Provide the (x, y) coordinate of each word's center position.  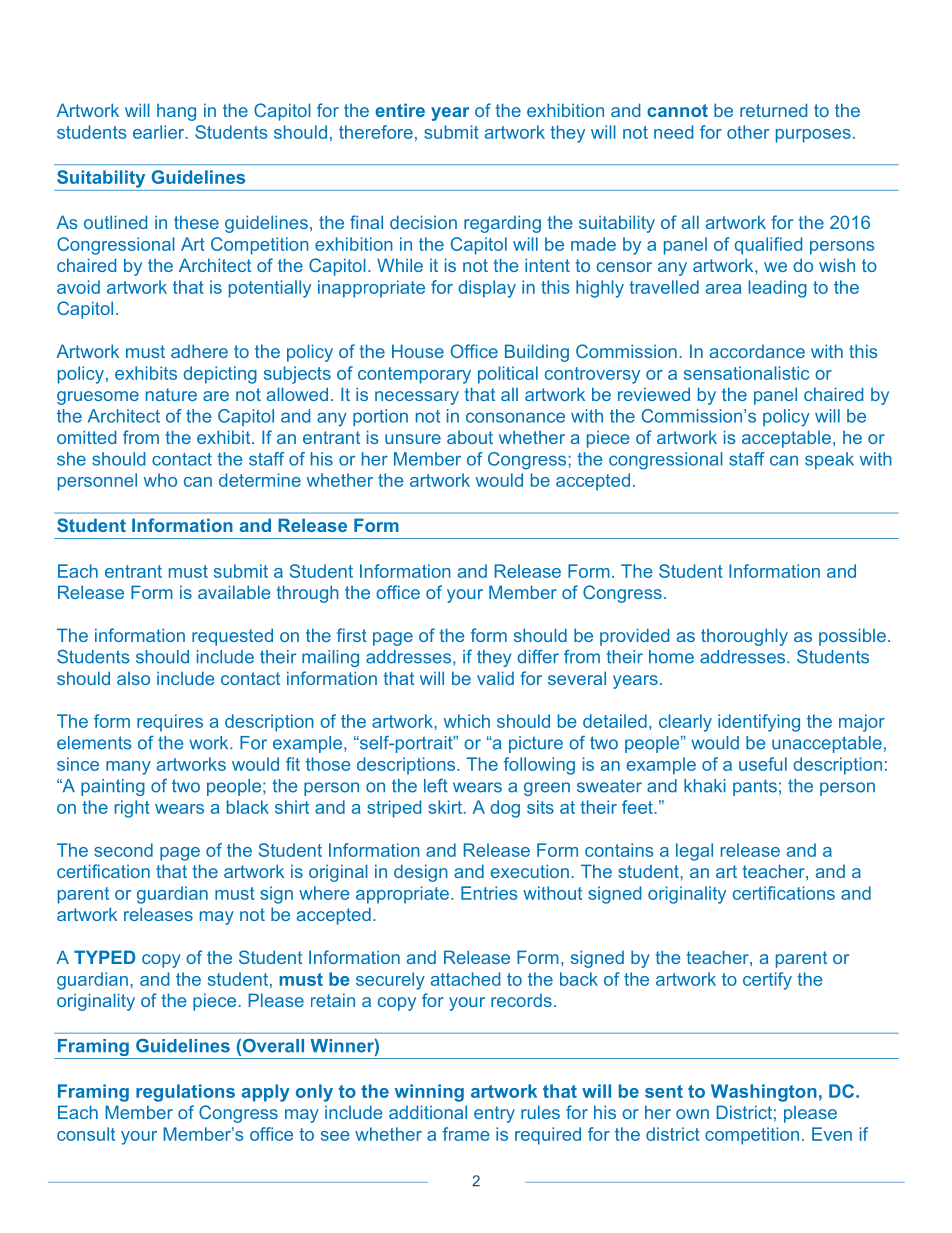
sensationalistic (746, 373)
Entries (489, 893)
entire (400, 110)
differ (538, 657)
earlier (160, 132)
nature (171, 394)
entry (494, 1114)
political (508, 375)
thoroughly (744, 637)
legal (694, 852)
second (123, 850)
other (748, 132)
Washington (764, 1093)
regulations (185, 1093)
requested (232, 637)
